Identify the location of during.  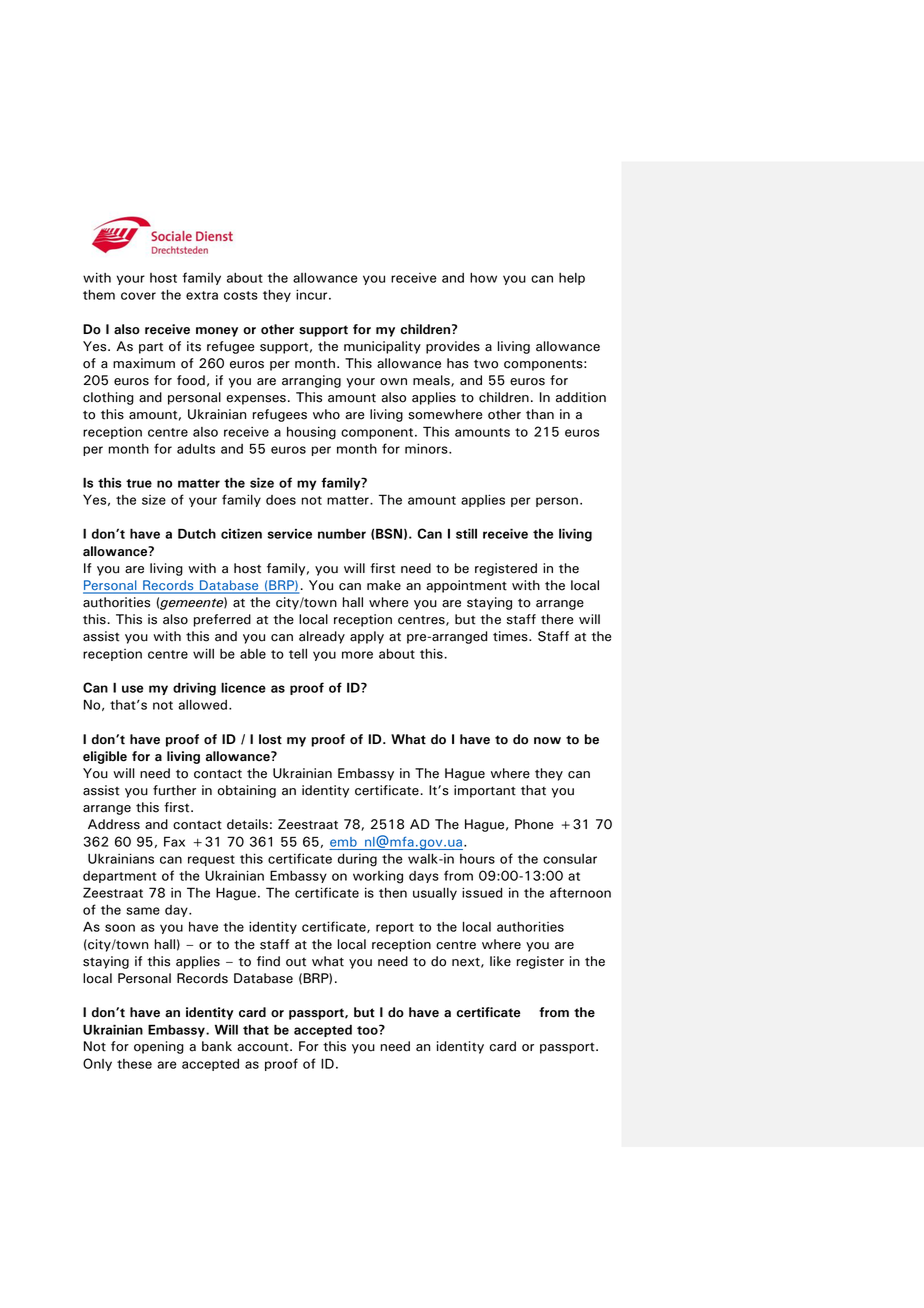
(357, 860).
